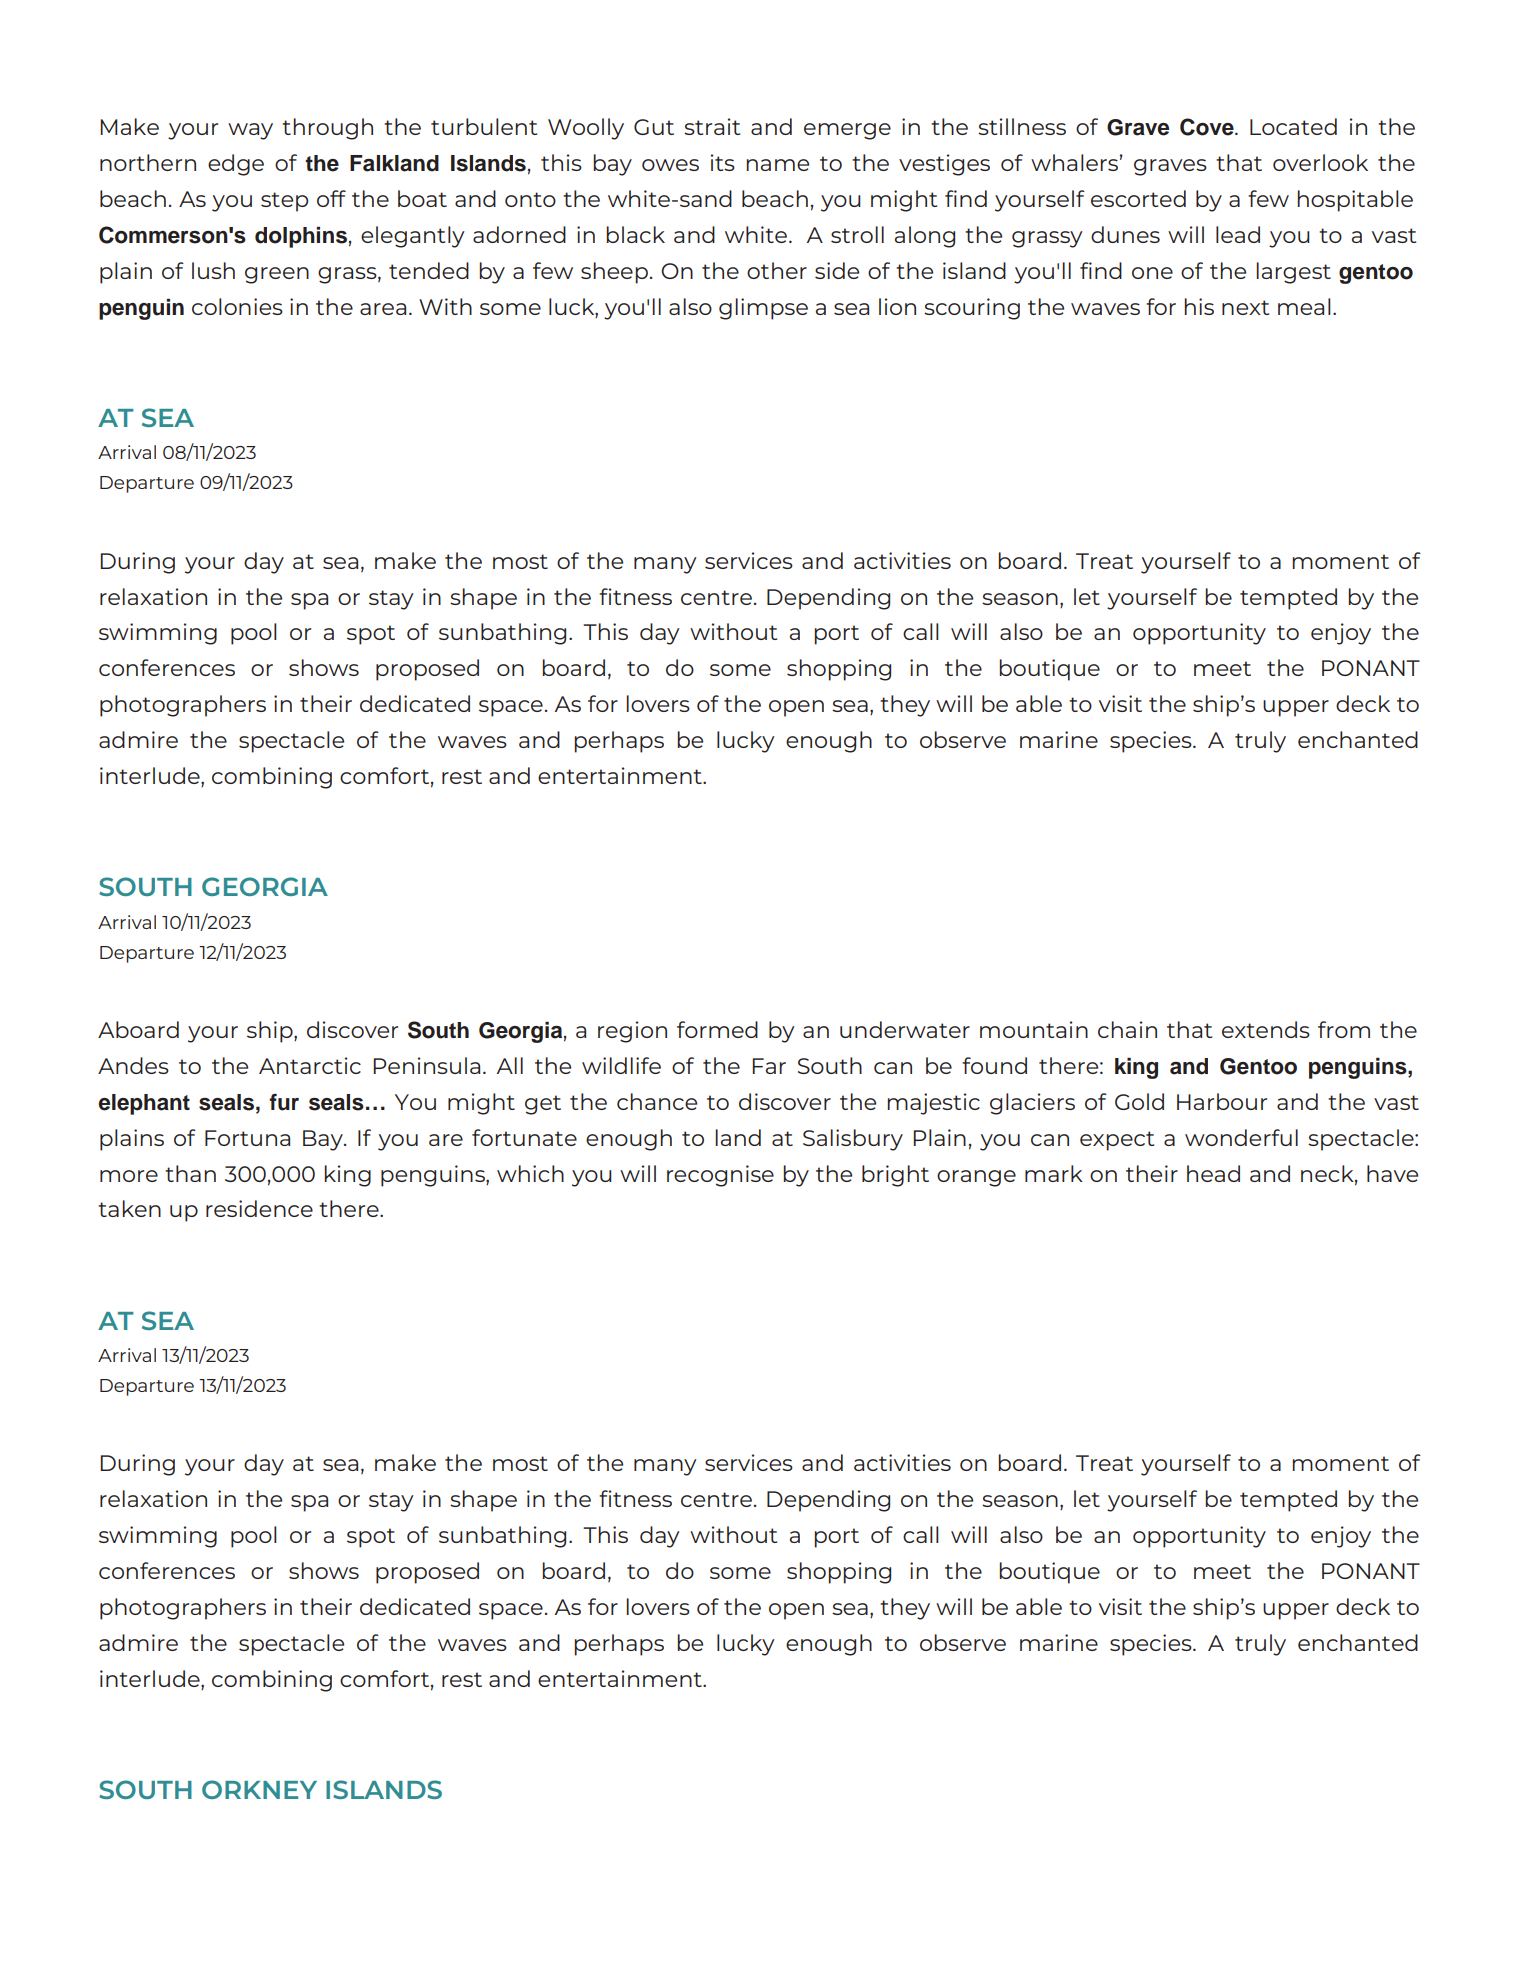  What do you see at coordinates (895, 1176) in the screenshot?
I see `bright` at bounding box center [895, 1176].
